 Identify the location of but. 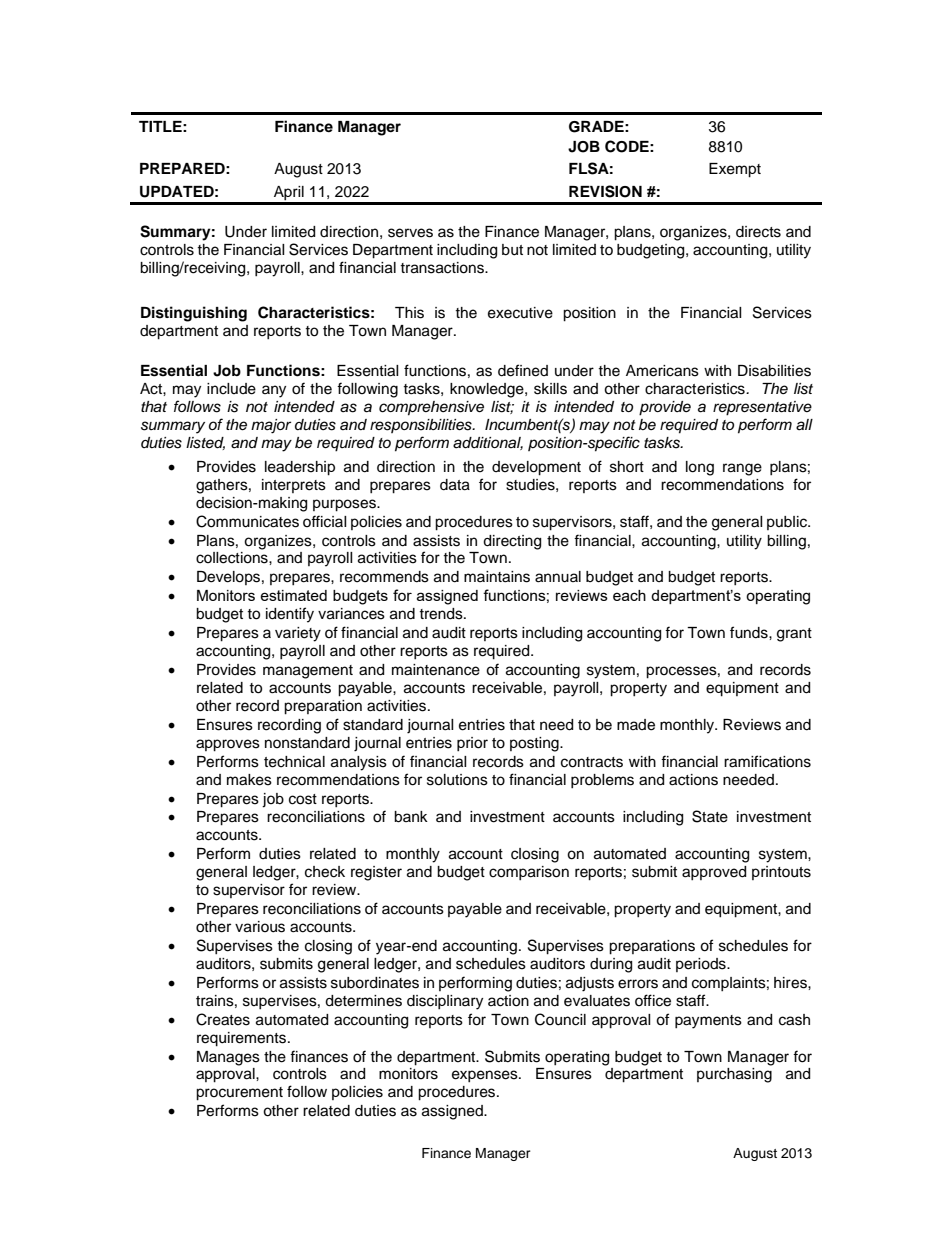
(512, 250).
